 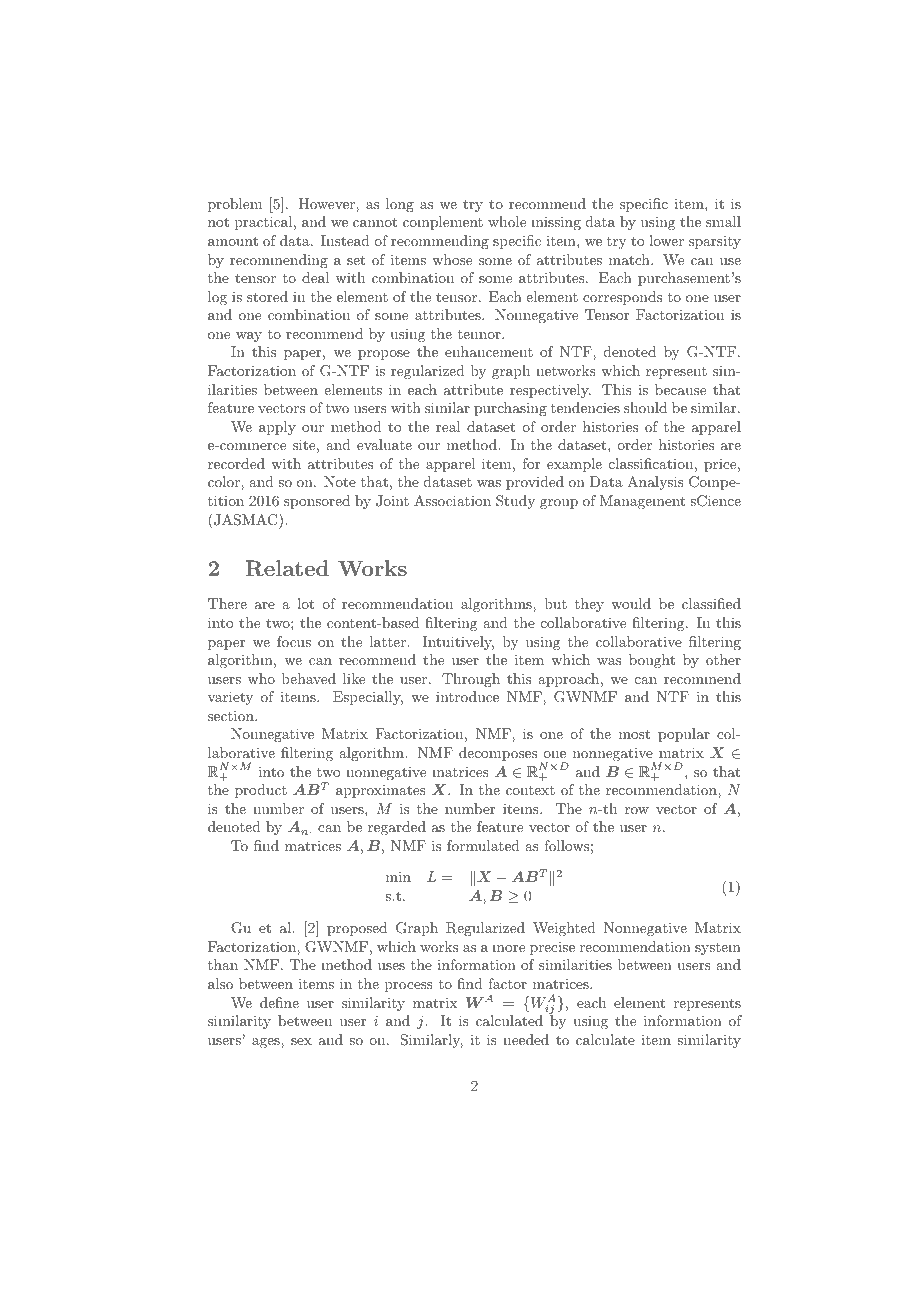 What do you see at coordinates (443, 223) in the image?
I see `complement` at bounding box center [443, 223].
